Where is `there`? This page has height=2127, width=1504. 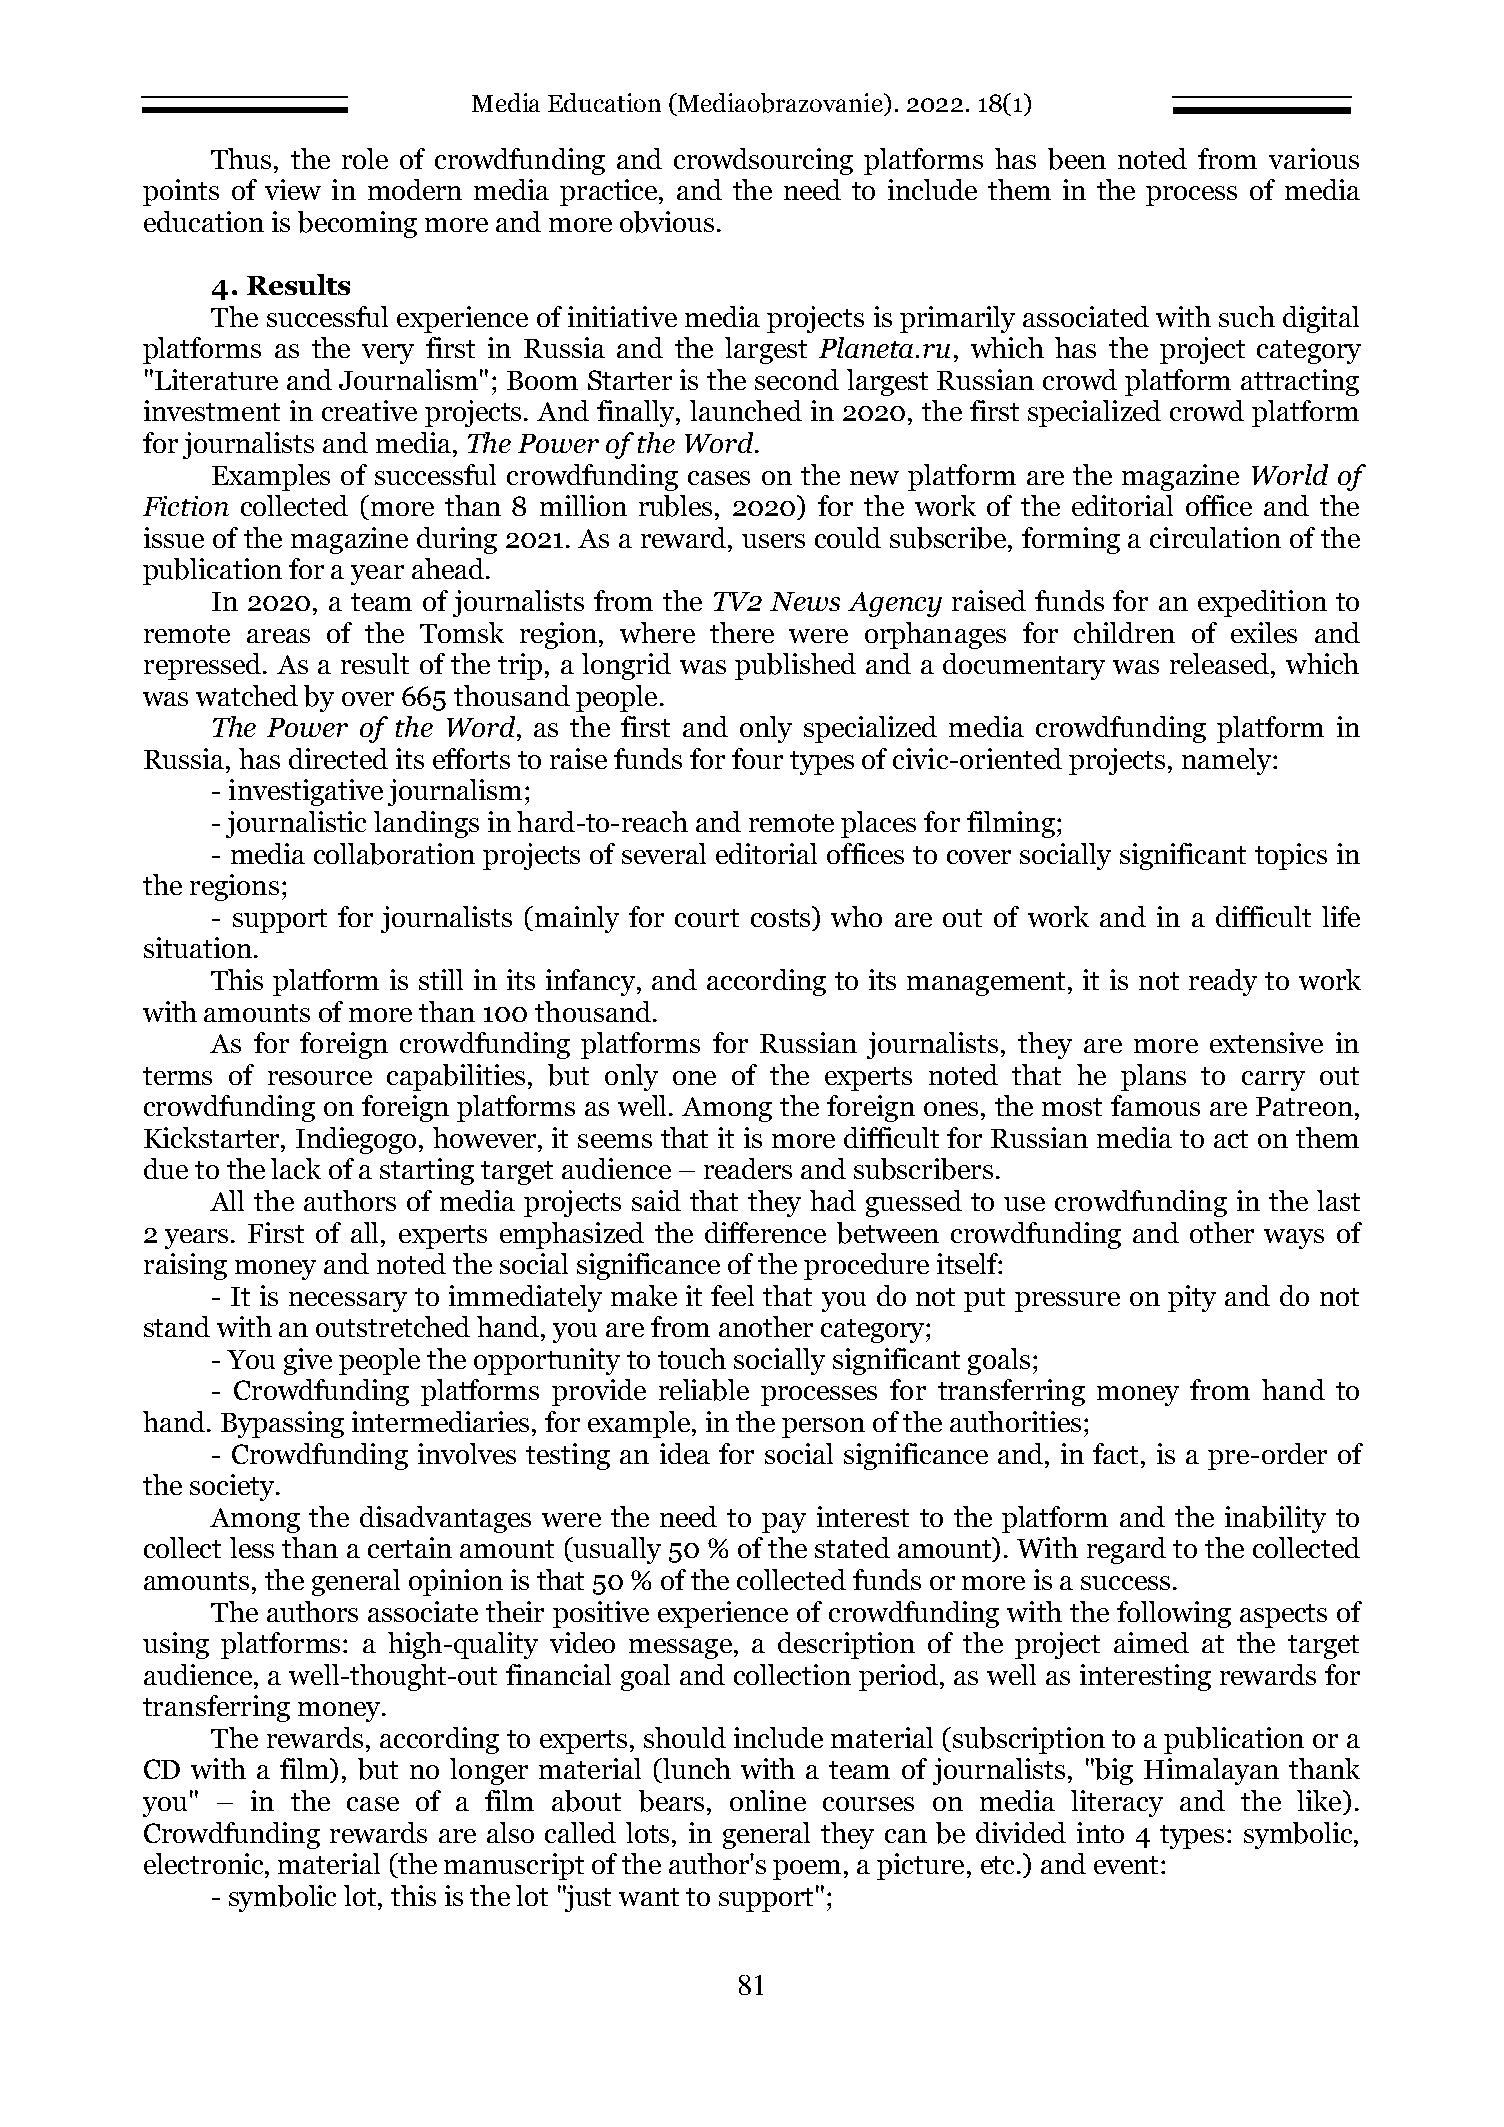
there is located at coordinates (742, 632).
